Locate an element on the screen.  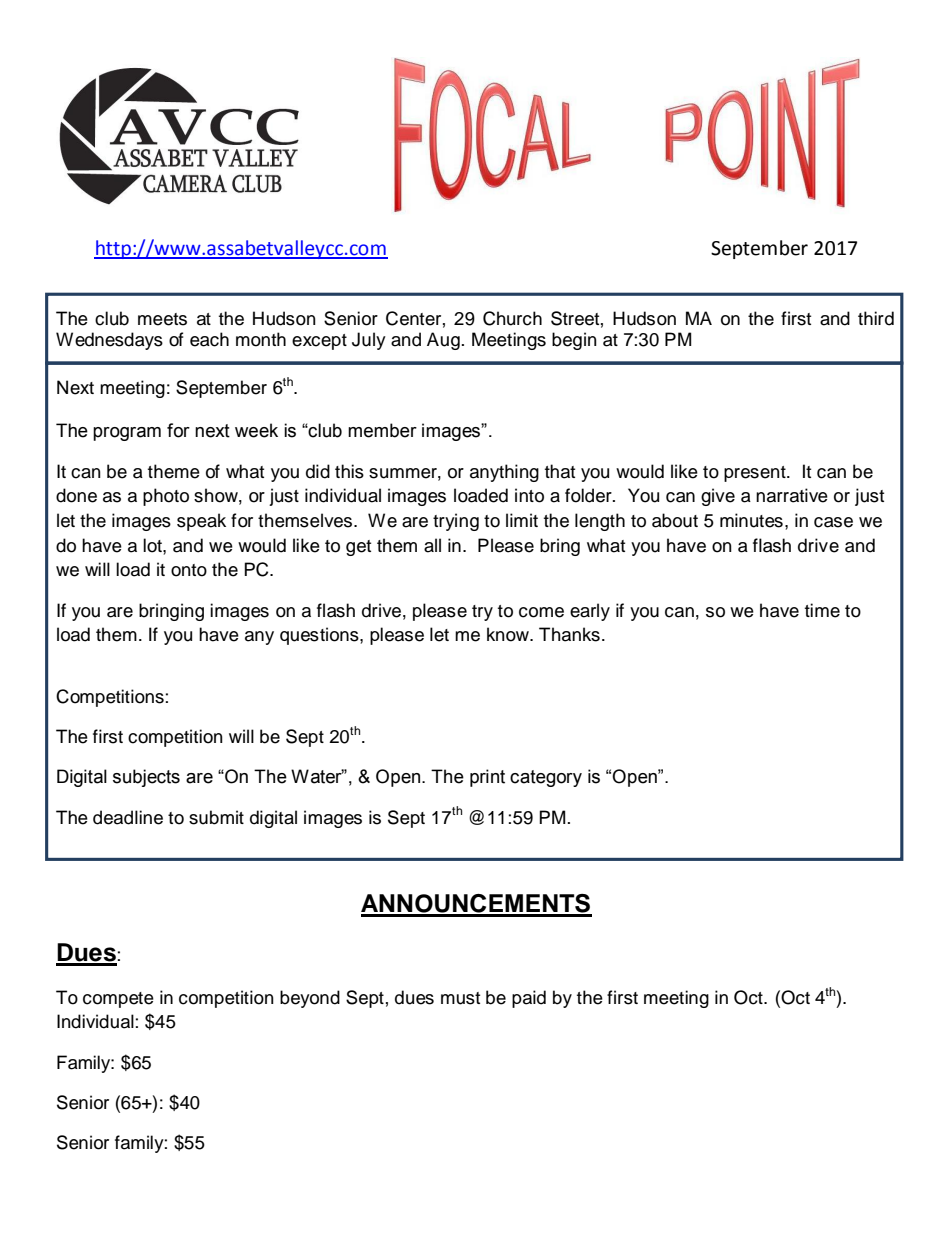
Aug is located at coordinates (443, 341).
